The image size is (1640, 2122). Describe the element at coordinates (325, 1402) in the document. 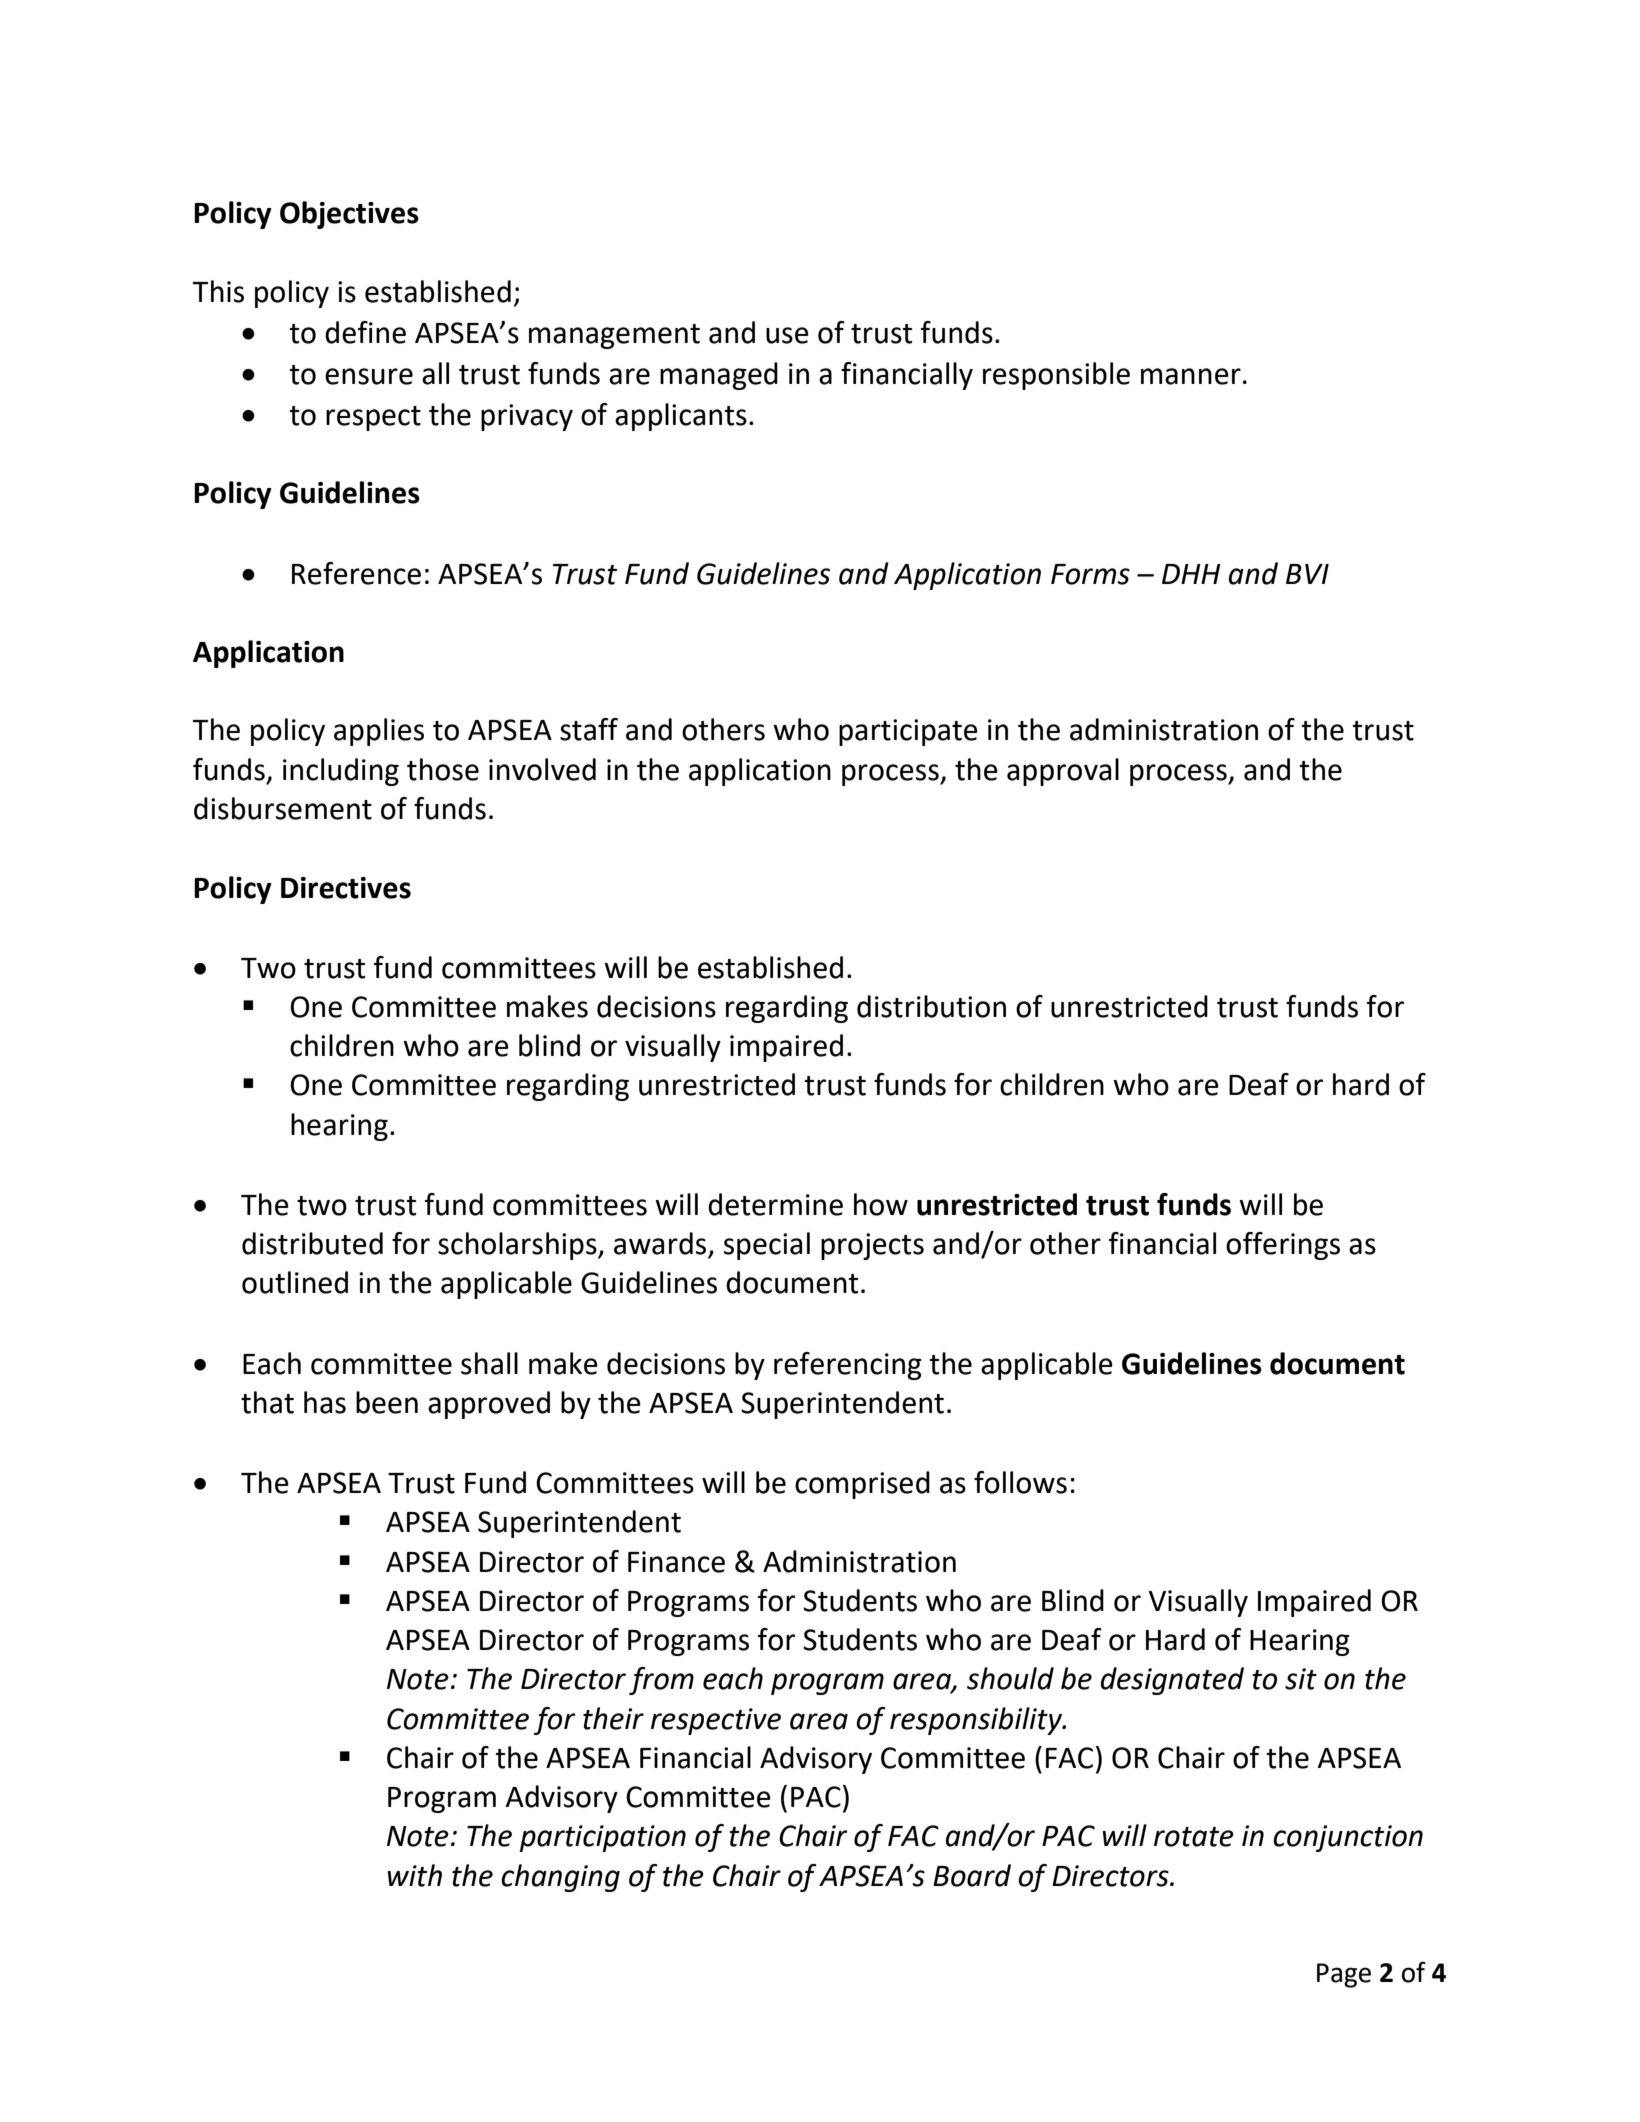

I see `has` at that location.
